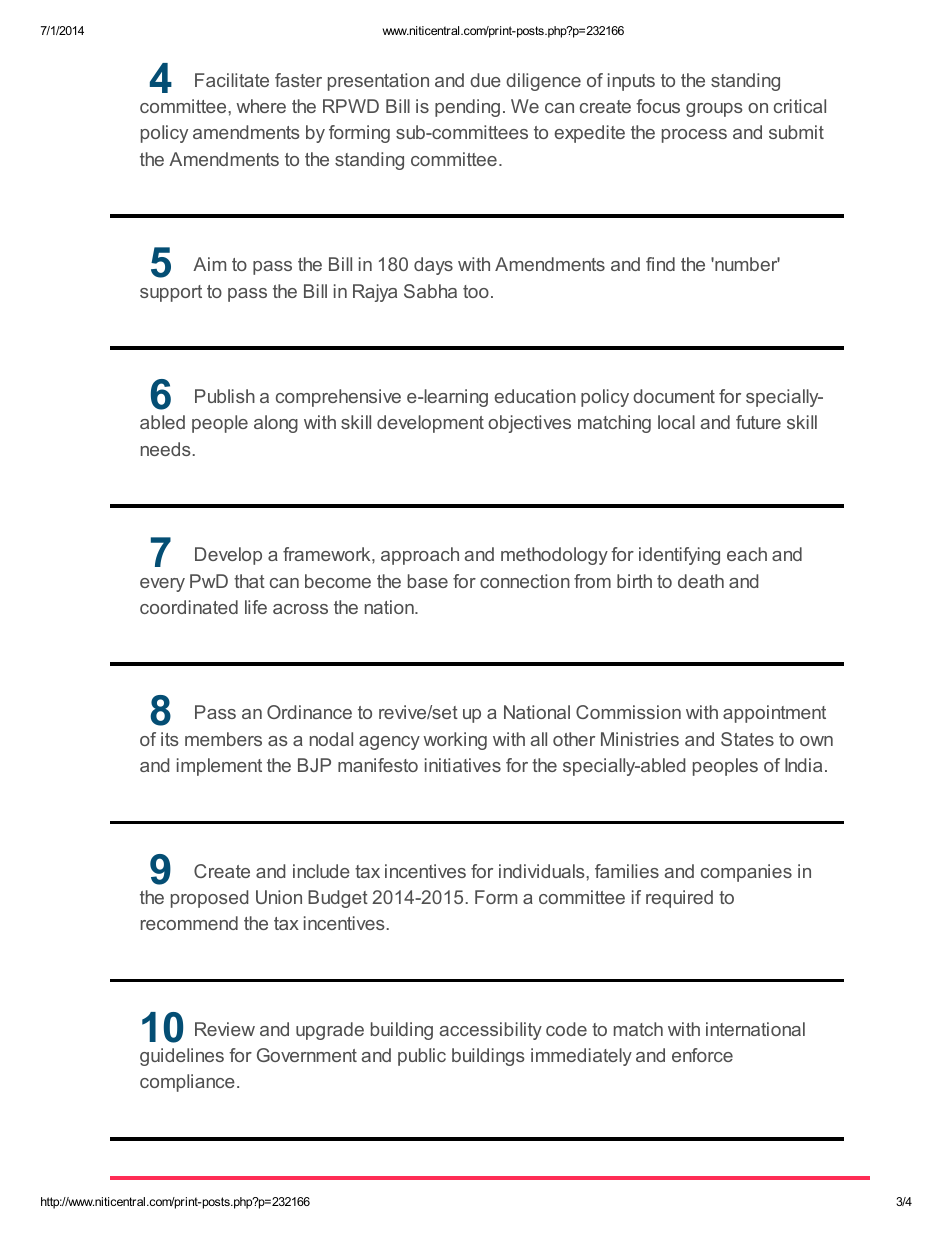 This screenshot has width=952, height=1233. I want to click on accessibility, so click(491, 1031).
